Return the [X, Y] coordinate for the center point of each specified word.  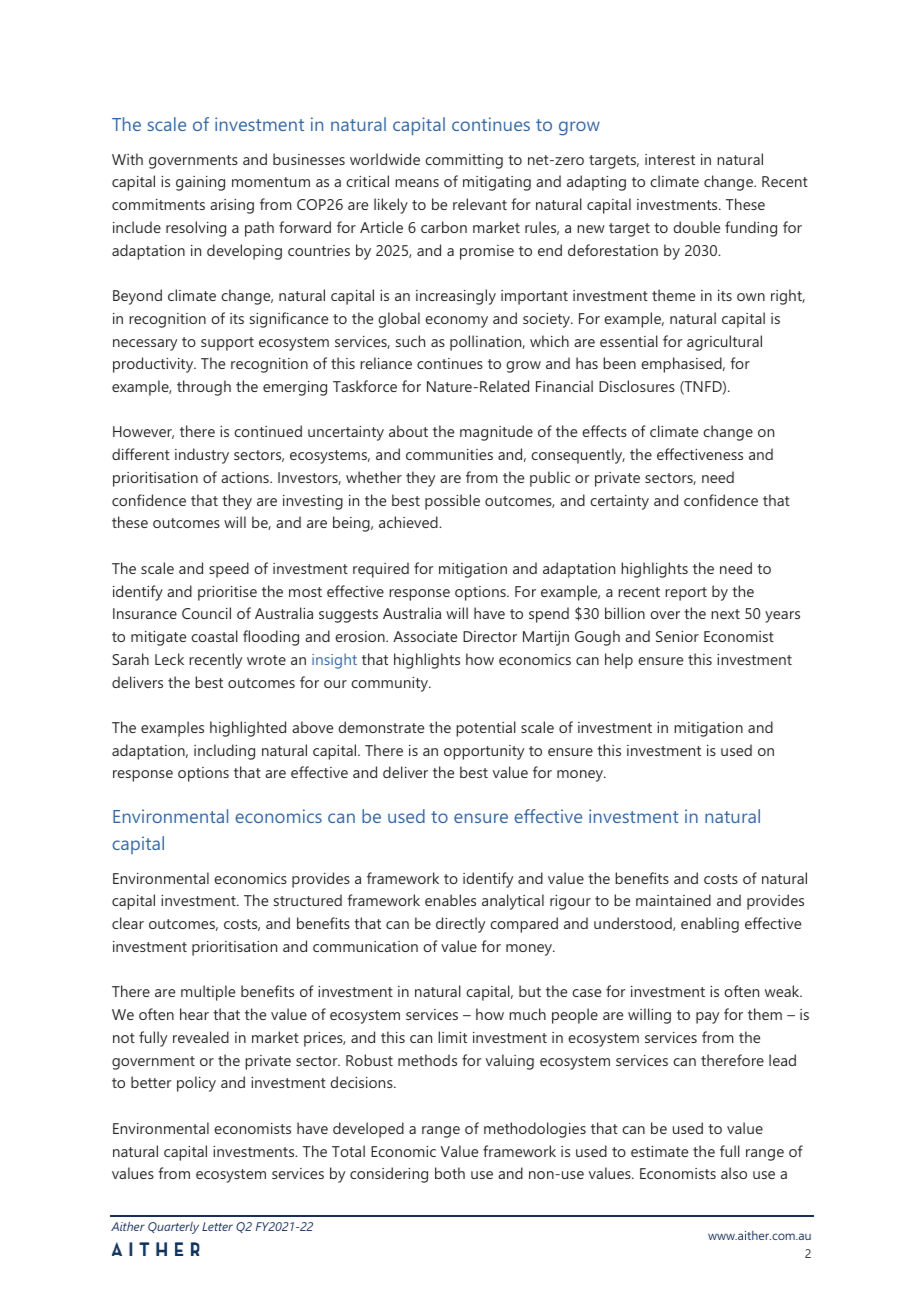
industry [202, 456]
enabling [710, 925]
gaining [200, 183]
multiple [208, 993]
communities [449, 454]
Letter [217, 1226]
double [696, 227]
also [734, 1173]
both [450, 1173]
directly [460, 925]
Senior [677, 636]
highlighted [248, 729]
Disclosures [637, 386]
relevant [480, 204]
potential [486, 729]
